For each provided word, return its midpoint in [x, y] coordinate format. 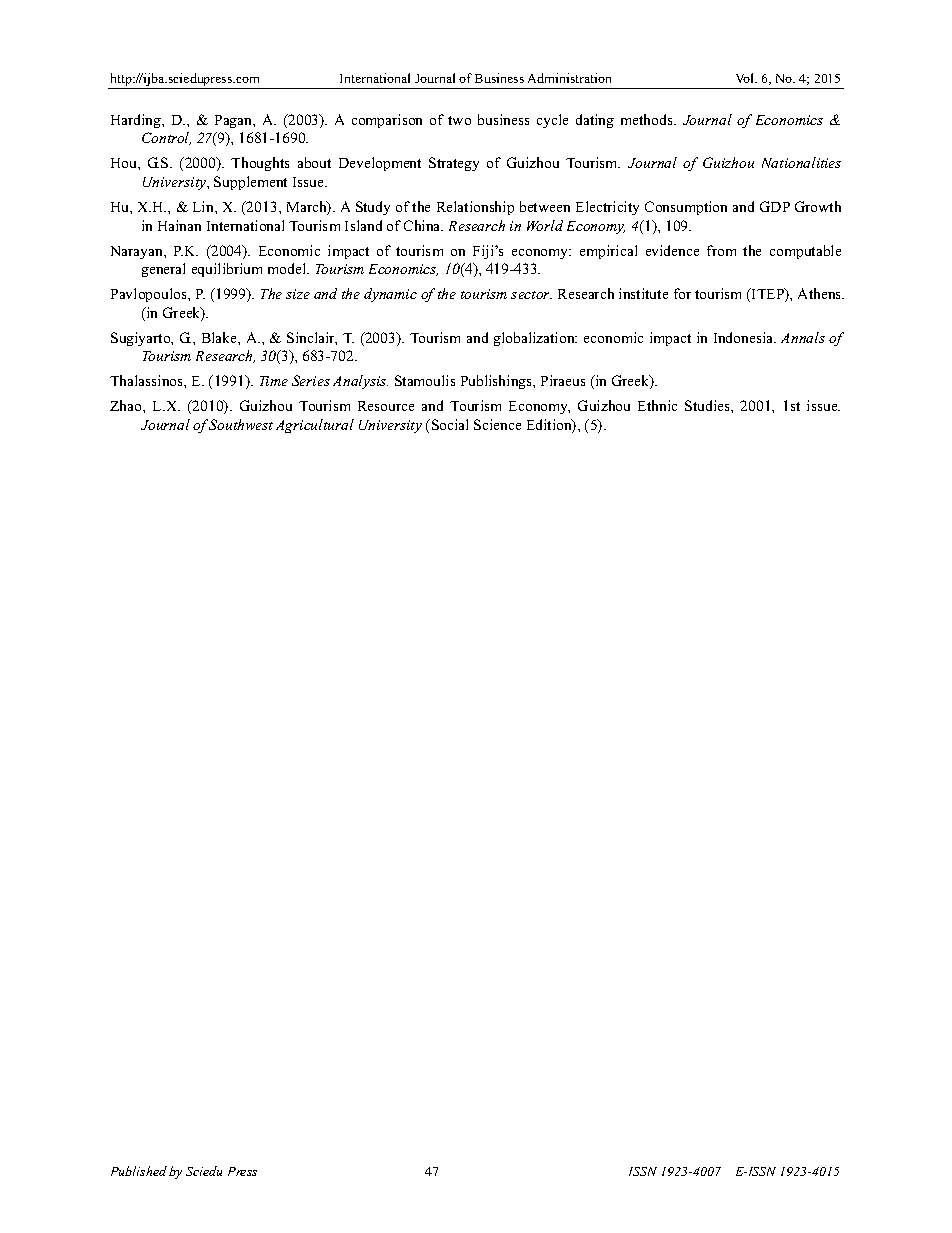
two [459, 120]
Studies [708, 405]
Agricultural [315, 426]
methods [648, 119]
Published [139, 1171]
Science [497, 424]
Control [166, 138]
